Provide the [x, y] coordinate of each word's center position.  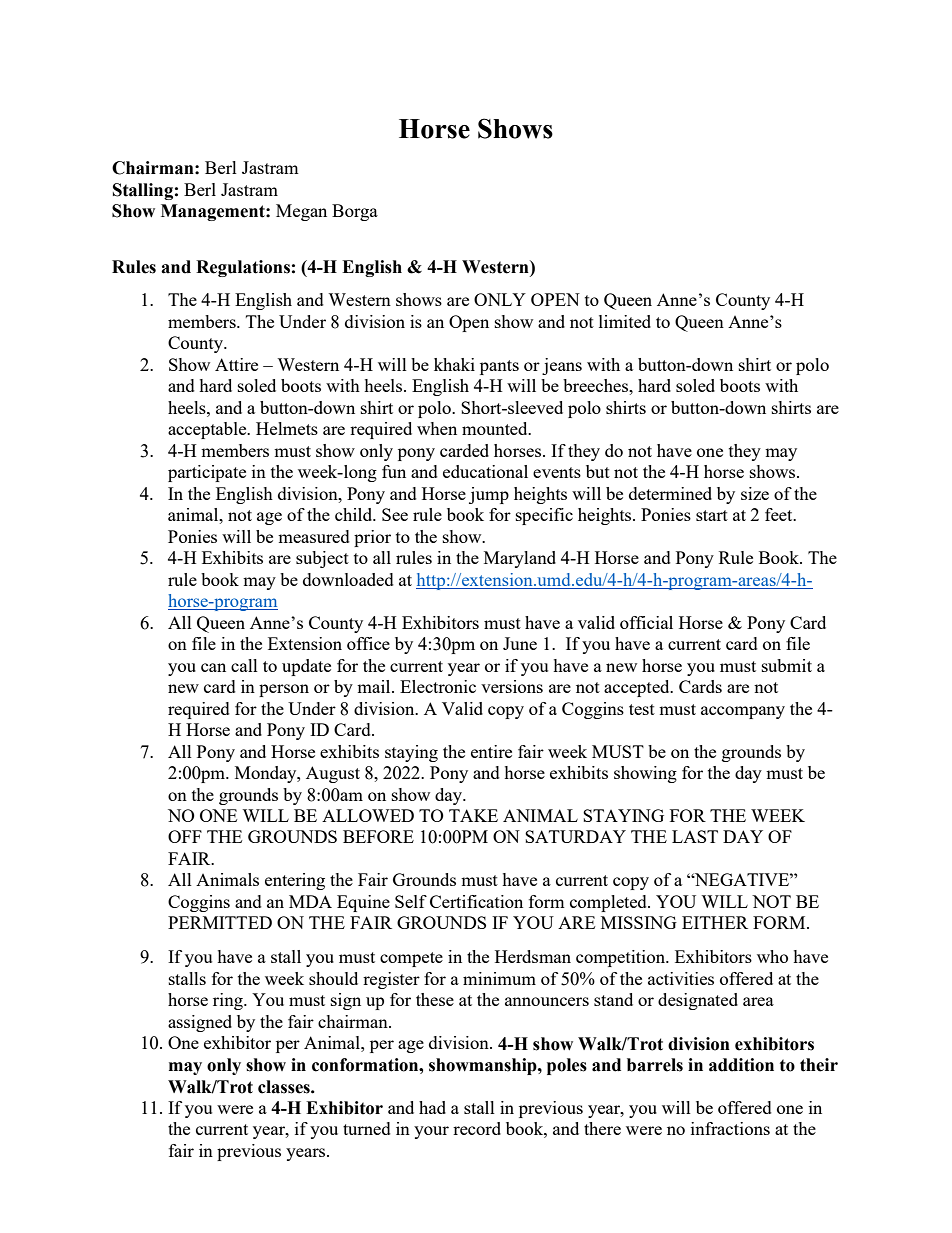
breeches [596, 385]
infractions [730, 1128]
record [477, 1128]
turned [367, 1128]
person [284, 690]
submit [787, 665]
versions [512, 686]
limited [625, 321]
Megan [301, 212]
